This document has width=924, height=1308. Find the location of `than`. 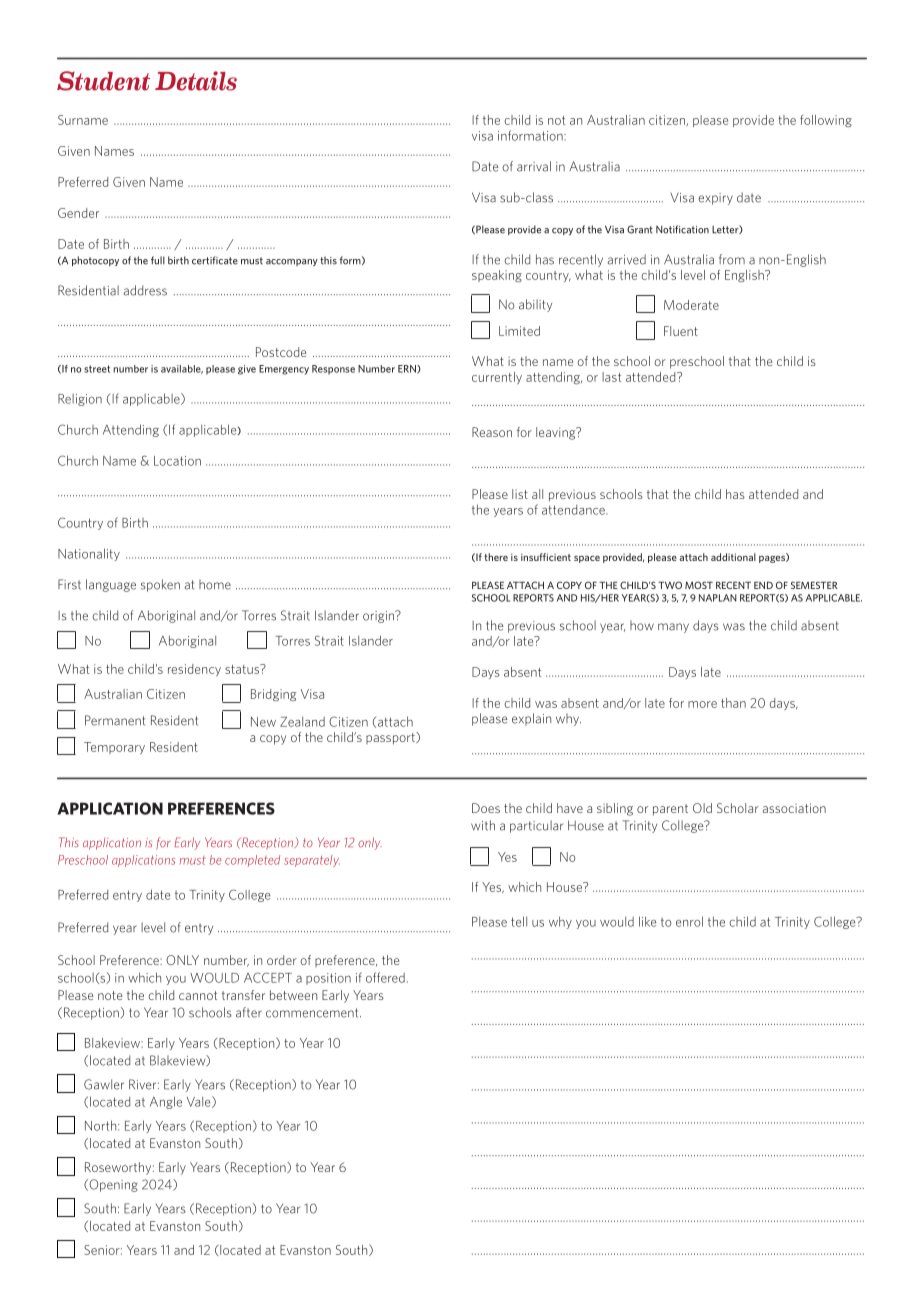

than is located at coordinates (733, 703).
